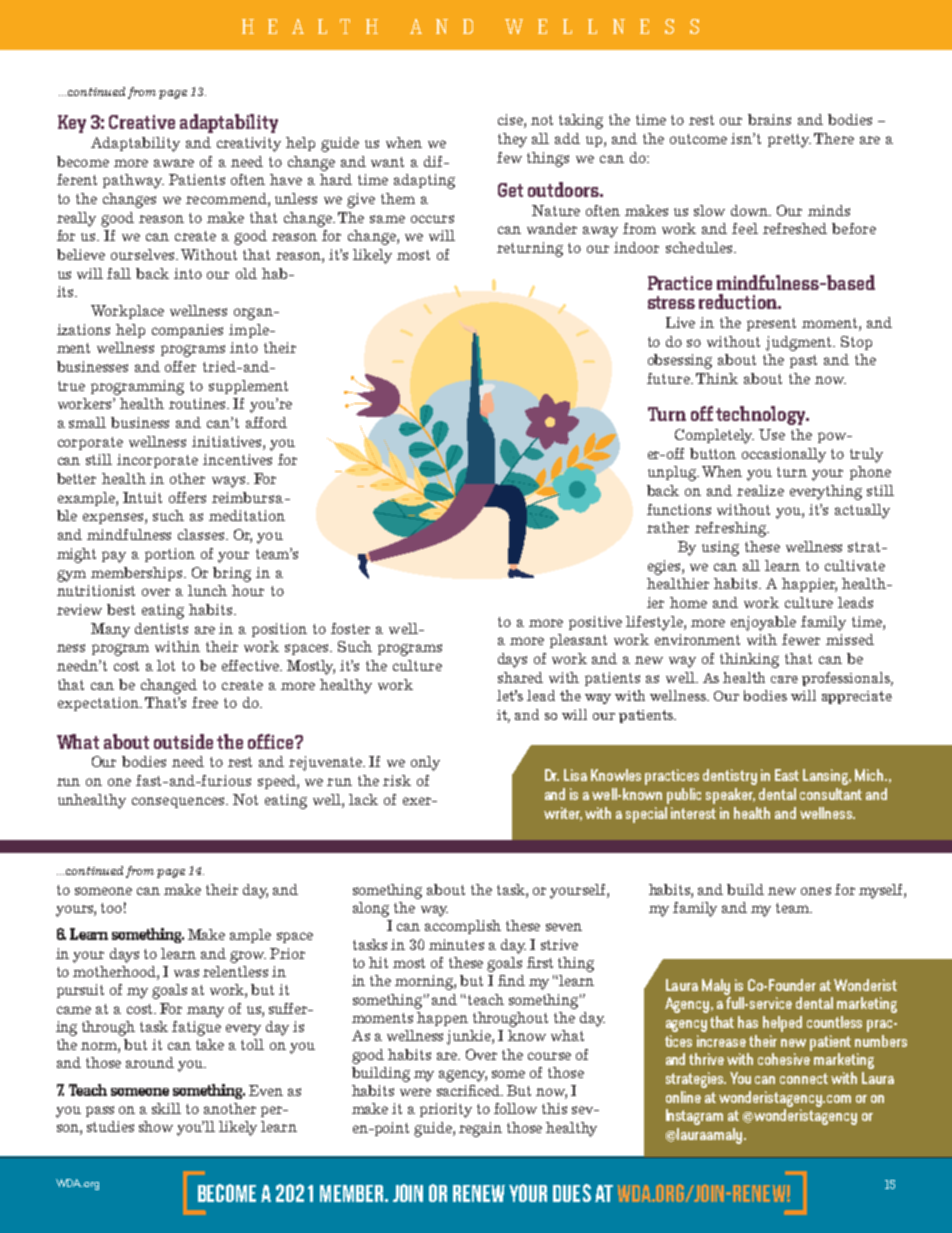 The image size is (952, 1233). What do you see at coordinates (673, 473) in the image?
I see `unplug` at bounding box center [673, 473].
